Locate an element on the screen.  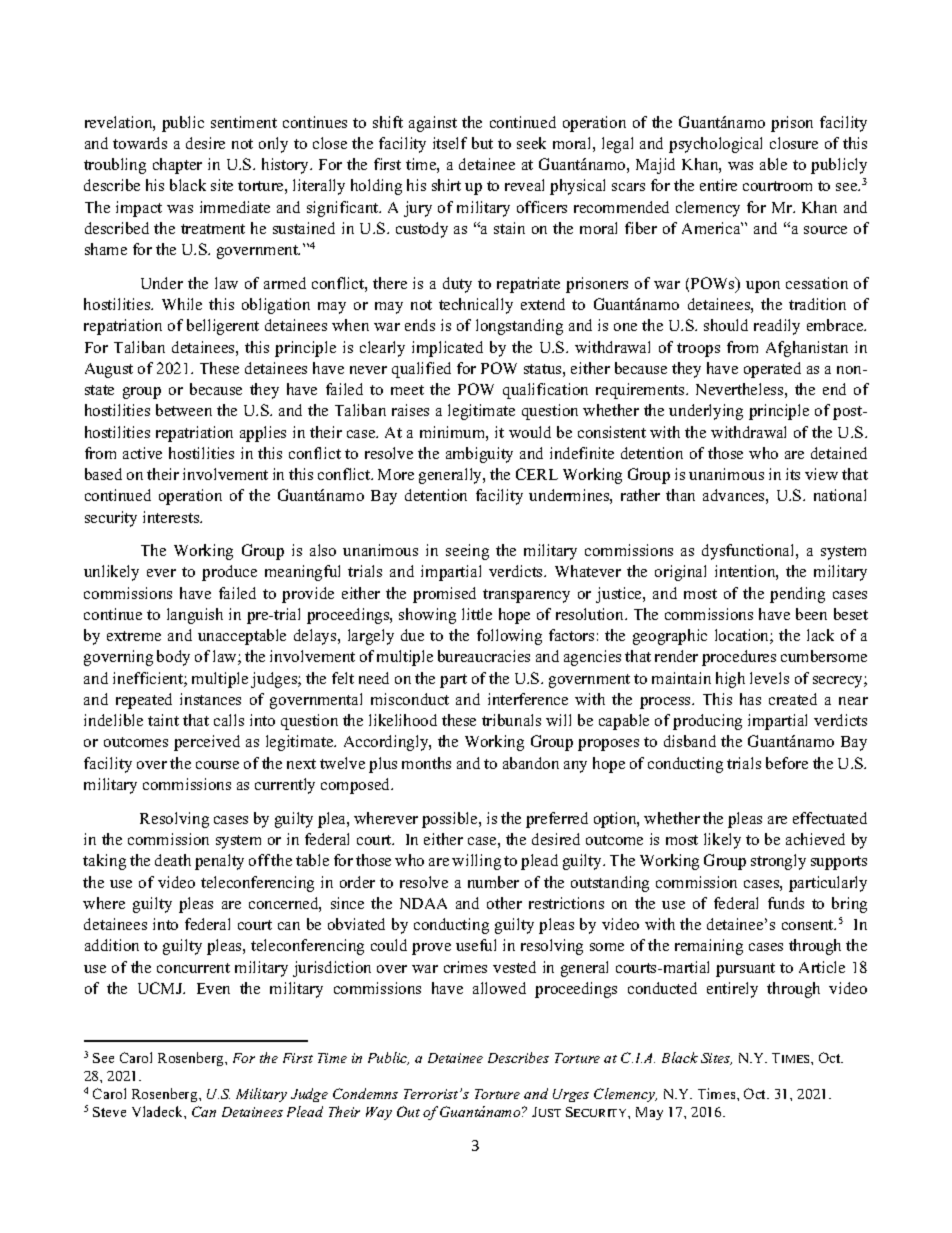
months is located at coordinates (426, 763).
